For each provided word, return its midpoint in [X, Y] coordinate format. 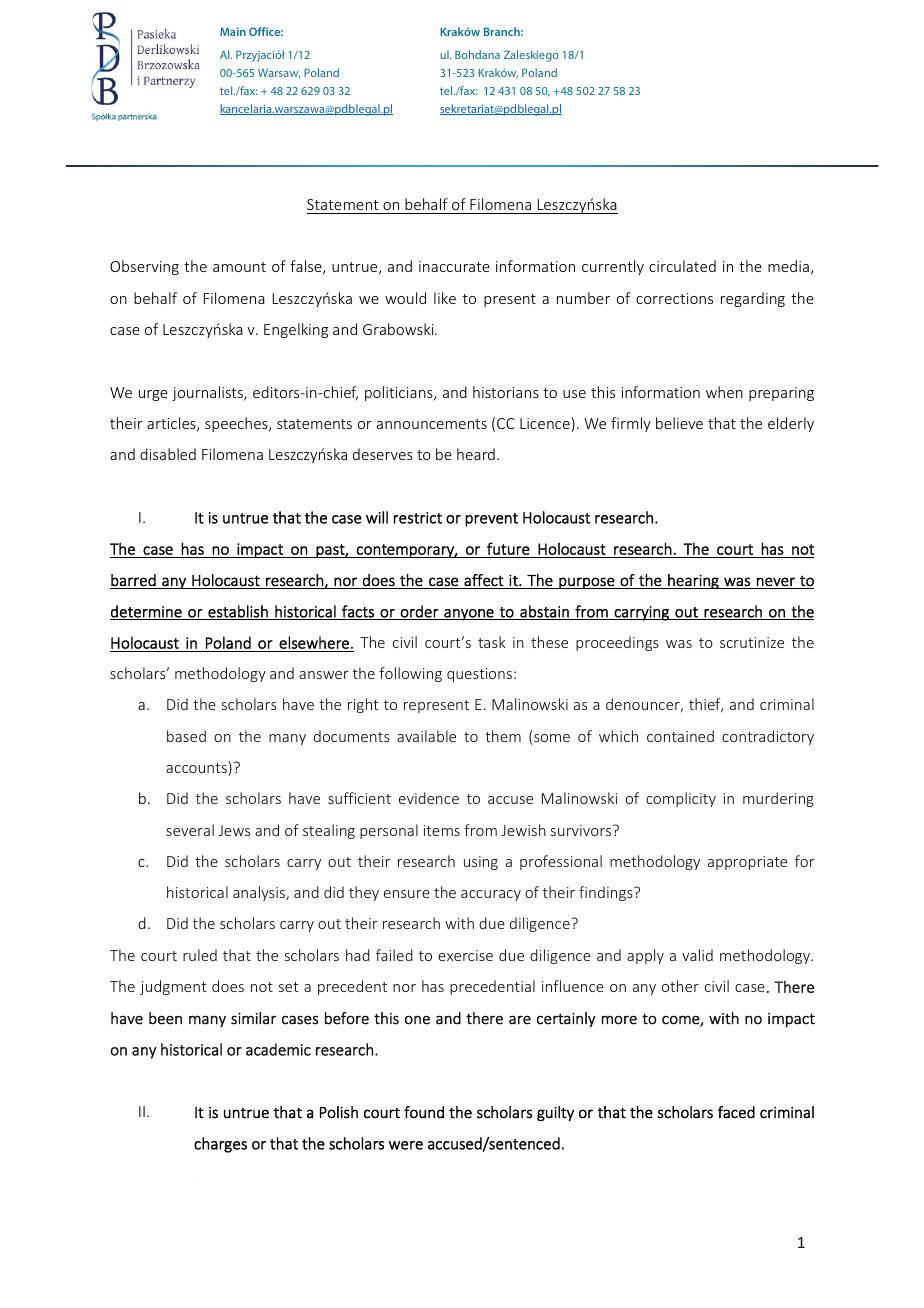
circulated [682, 266]
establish [238, 612]
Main [233, 31]
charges [220, 1145]
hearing [693, 581]
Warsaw [279, 73]
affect [484, 580]
